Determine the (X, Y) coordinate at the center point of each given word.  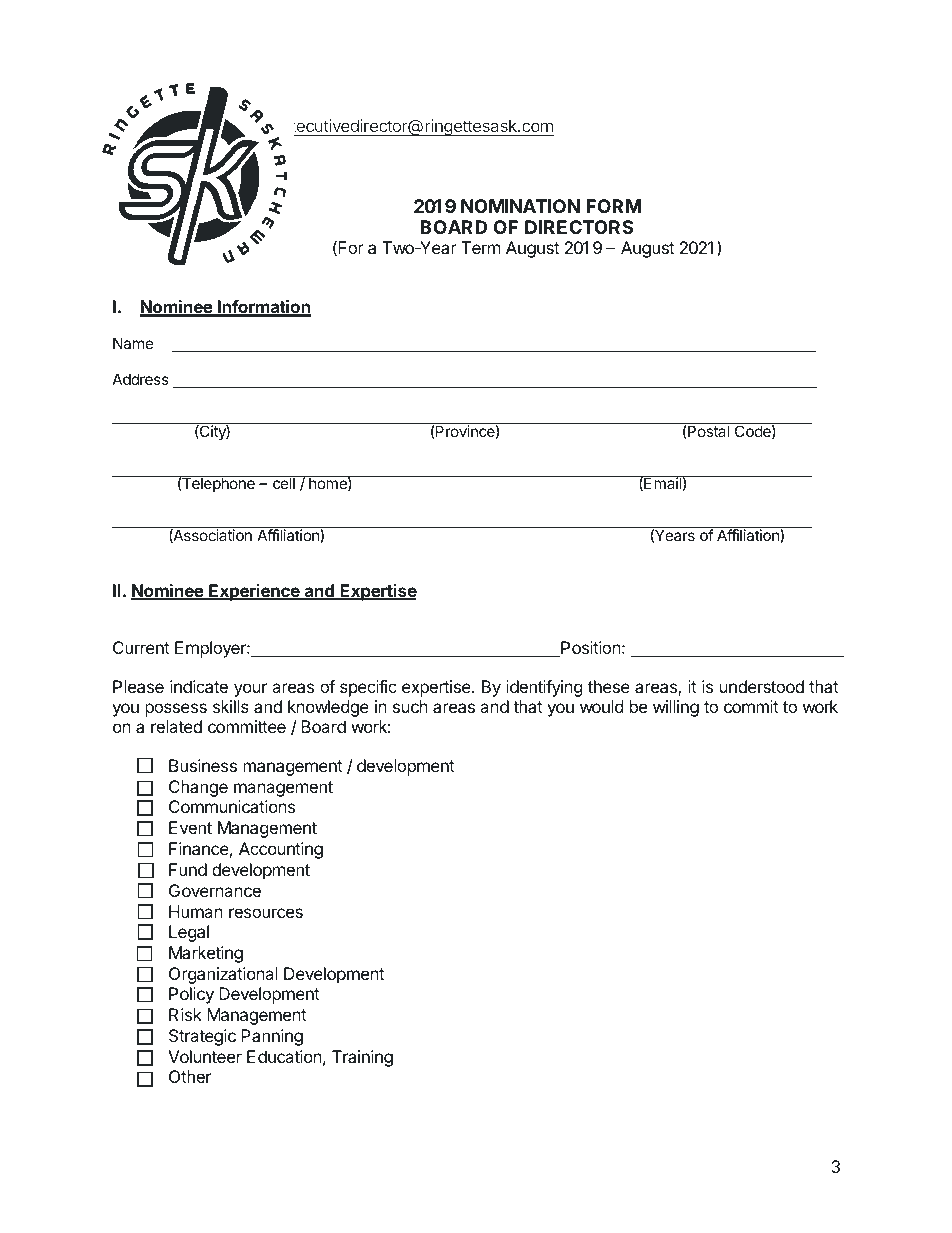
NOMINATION (520, 206)
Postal (707, 431)
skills (231, 706)
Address (140, 379)
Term (481, 247)
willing (676, 708)
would (601, 706)
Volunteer (205, 1056)
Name (133, 343)
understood (762, 686)
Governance (215, 890)
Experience (254, 592)
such (410, 706)
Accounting (281, 850)
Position (590, 649)
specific (368, 688)
